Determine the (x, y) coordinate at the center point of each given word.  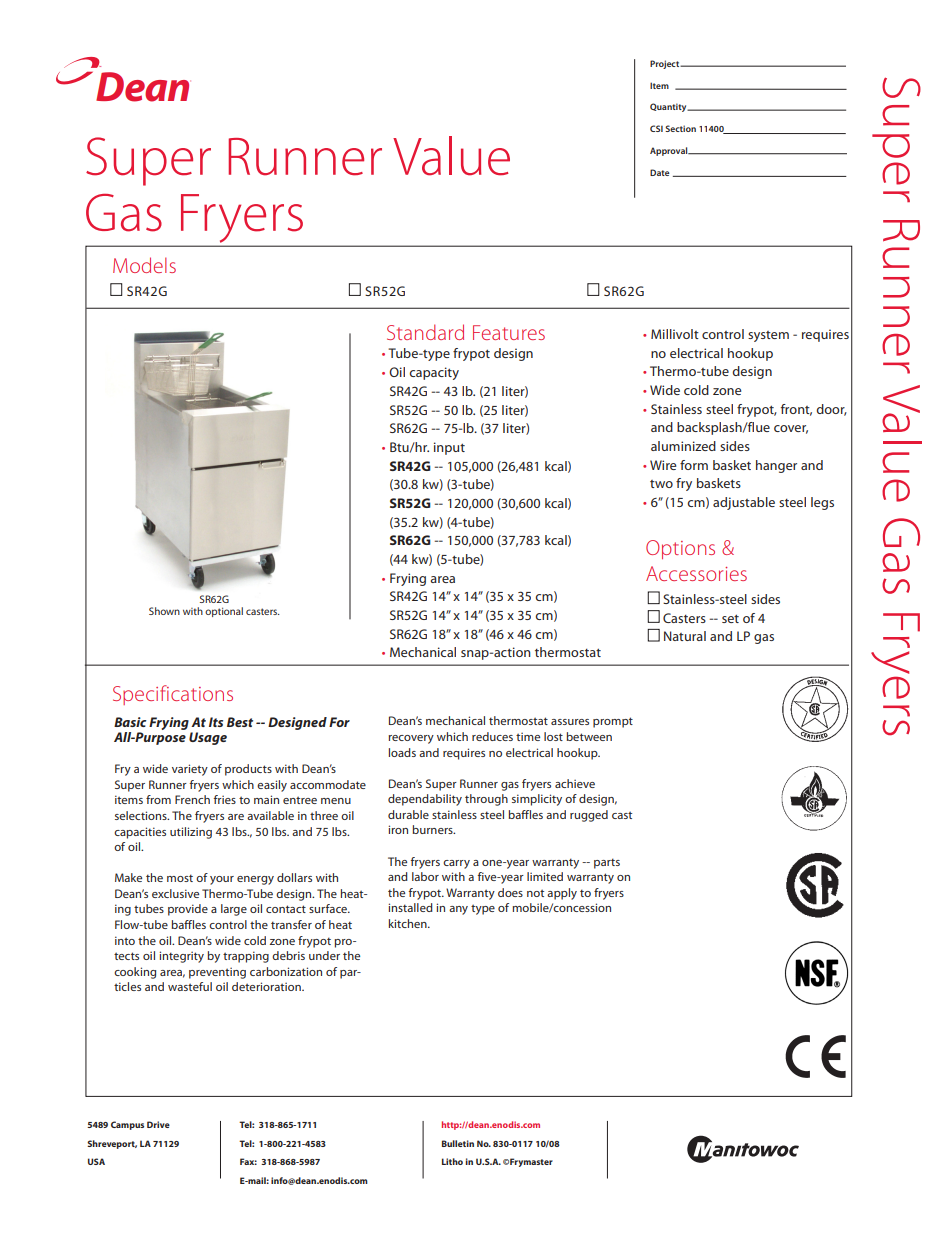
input (449, 448)
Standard (425, 332)
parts (607, 863)
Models (144, 265)
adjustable (744, 503)
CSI (656, 128)
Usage (208, 738)
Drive (158, 1124)
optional (224, 612)
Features (509, 332)
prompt (613, 722)
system (768, 336)
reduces (492, 736)
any (458, 910)
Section (680, 128)
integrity (181, 957)
